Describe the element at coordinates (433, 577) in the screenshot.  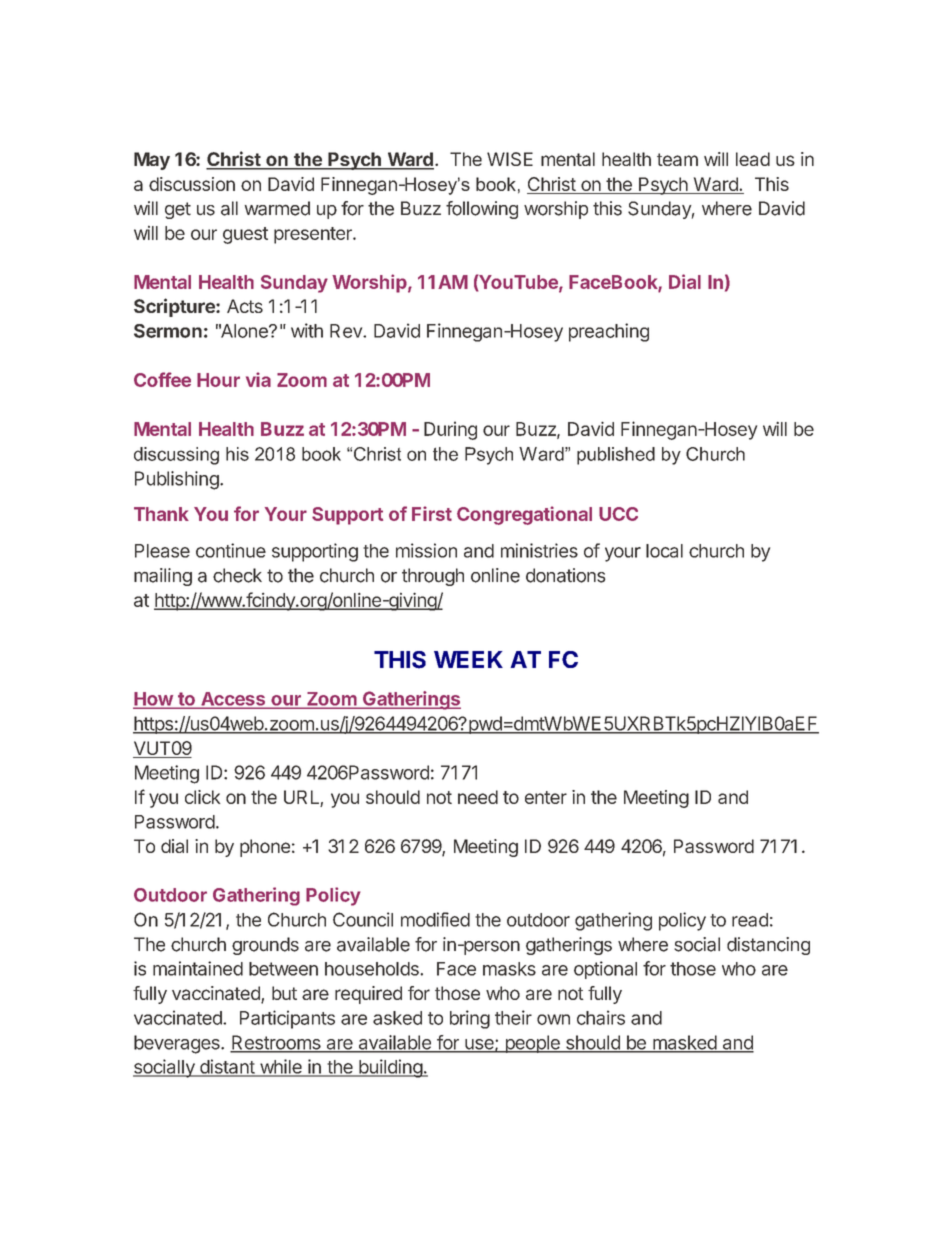
I see `through` at that location.
